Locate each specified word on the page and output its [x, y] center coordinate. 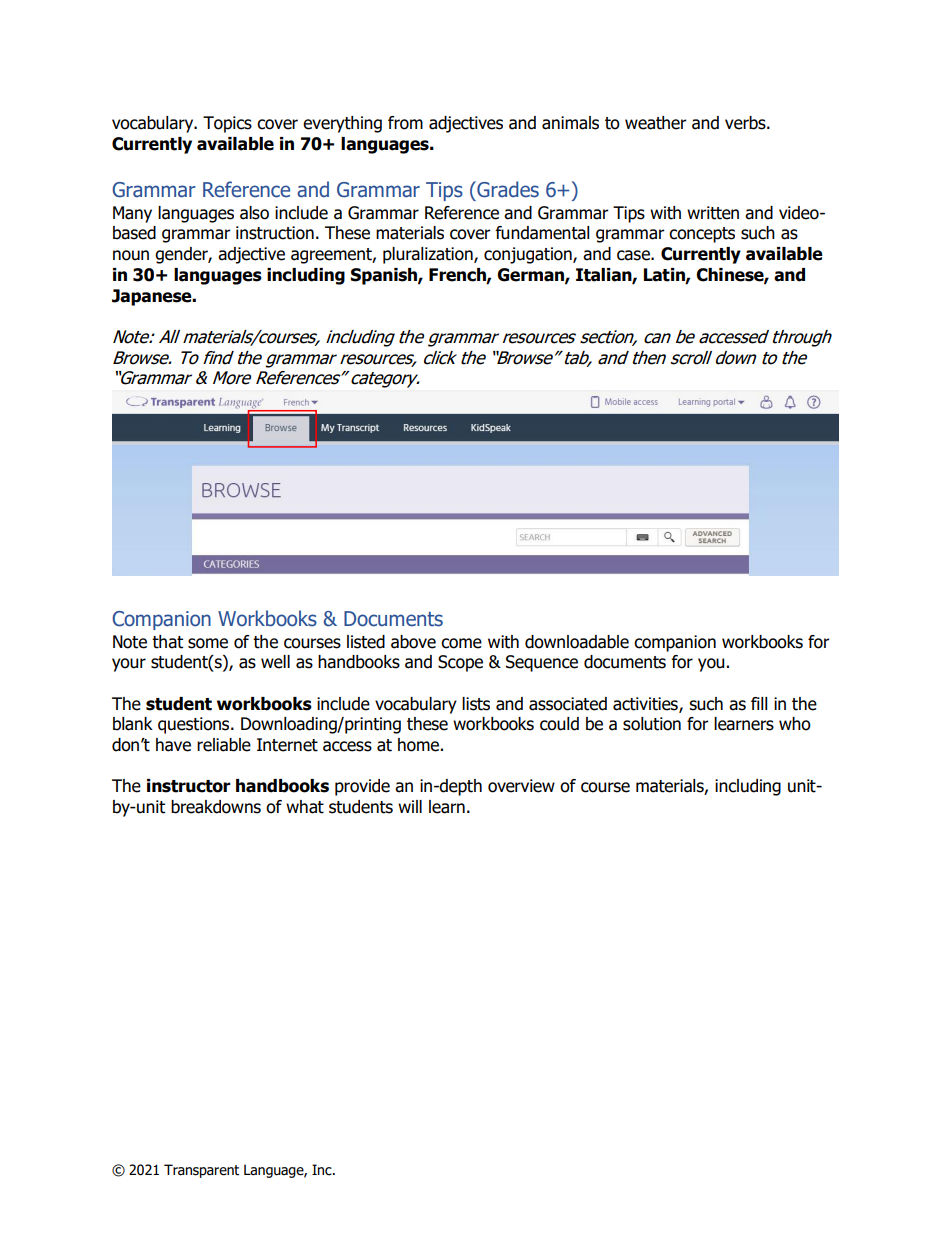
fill [759, 703]
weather [656, 123]
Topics [227, 124]
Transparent [201, 1171]
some [208, 643]
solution [652, 724]
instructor [189, 786]
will [410, 806]
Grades [507, 189]
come [461, 643]
